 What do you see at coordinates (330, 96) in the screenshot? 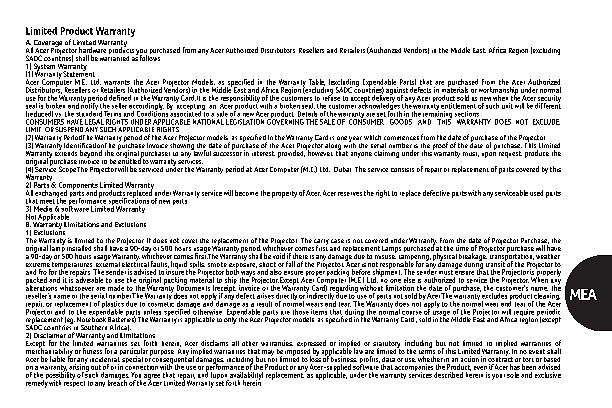
I see `refuse` at bounding box center [330, 96].
